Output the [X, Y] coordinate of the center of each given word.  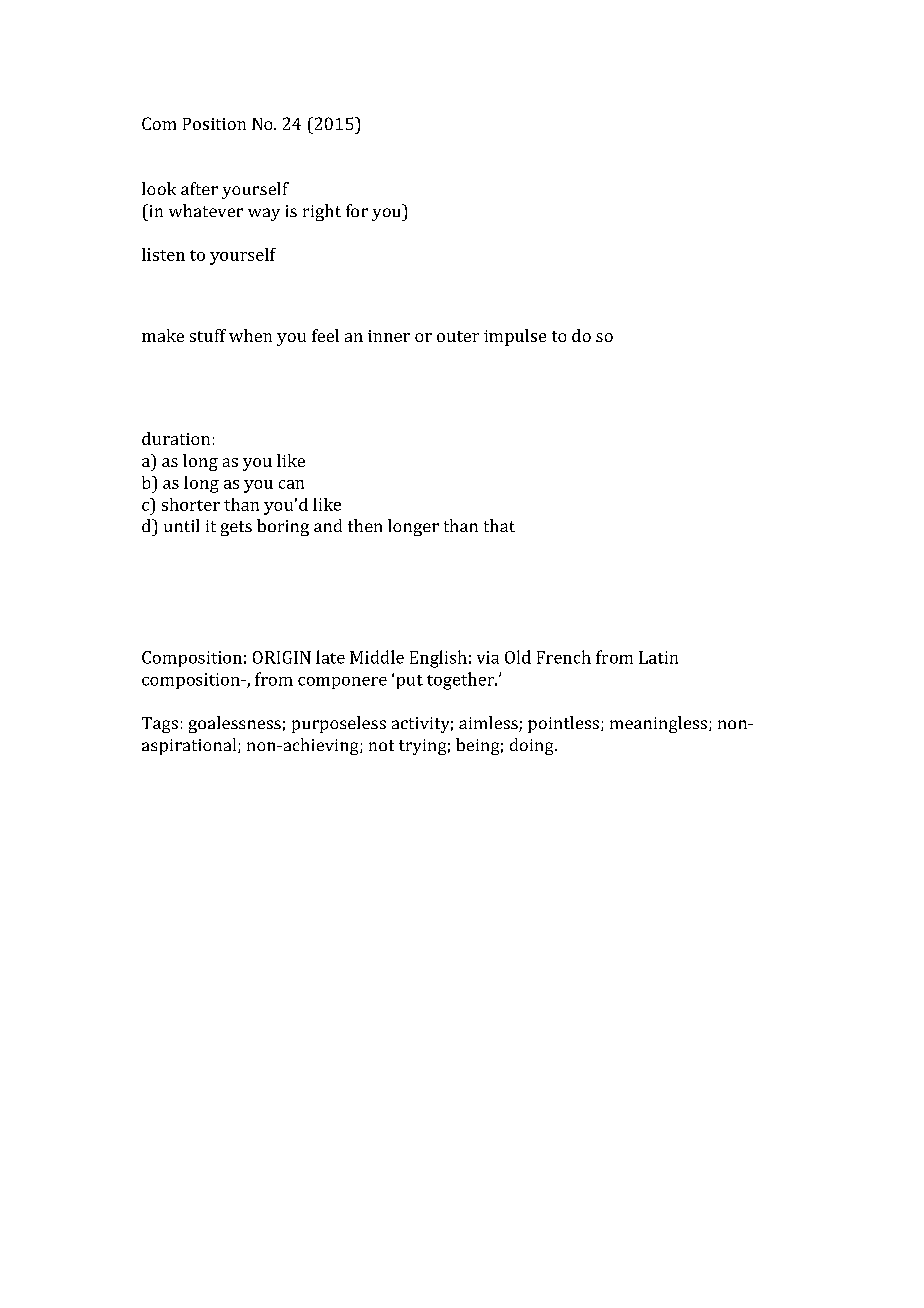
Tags [160, 725]
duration [176, 438]
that [499, 525]
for [357, 210]
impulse [515, 337]
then [365, 525]
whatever [206, 210]
